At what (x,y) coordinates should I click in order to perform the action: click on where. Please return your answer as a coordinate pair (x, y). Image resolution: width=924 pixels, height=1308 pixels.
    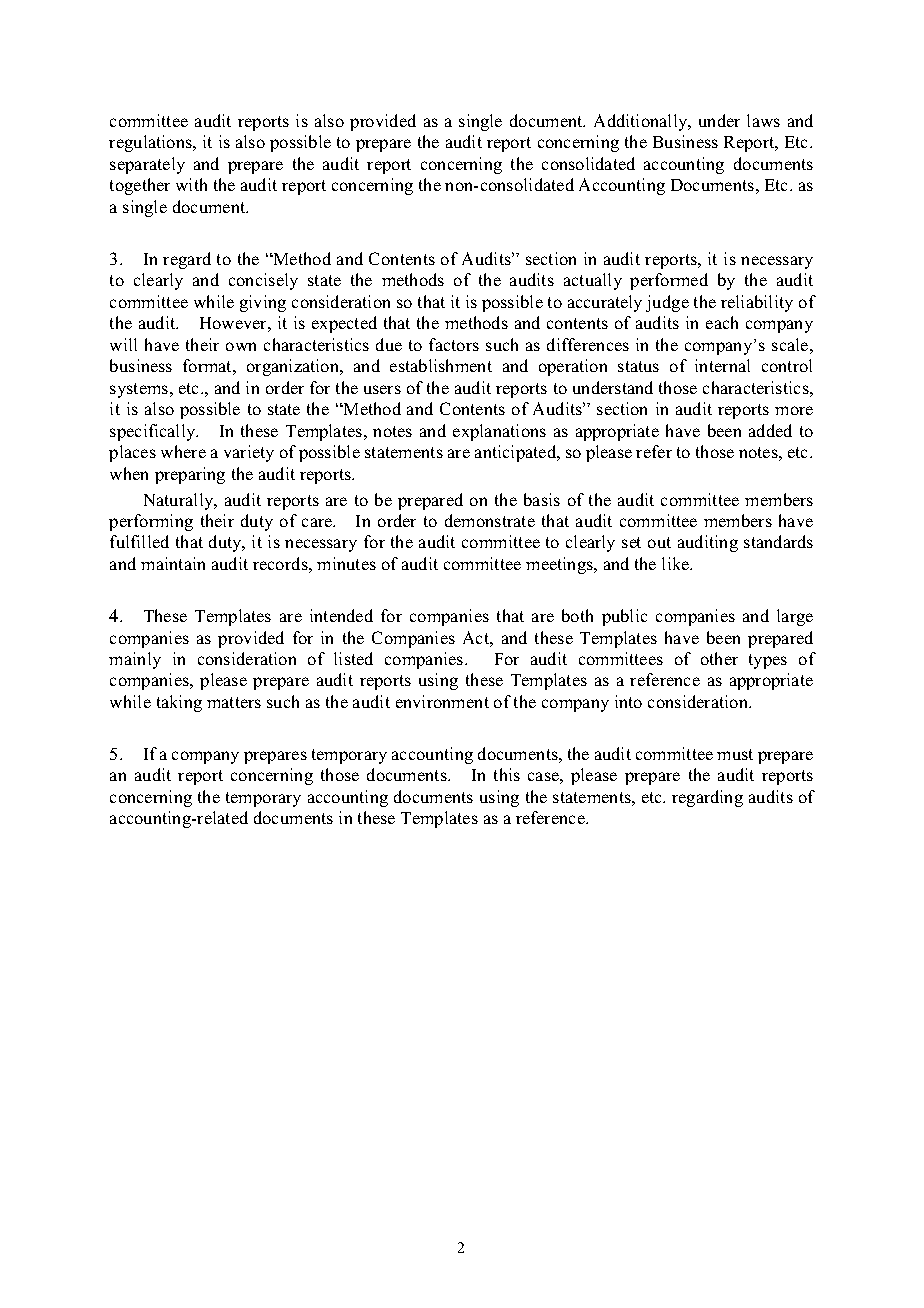
    Looking at the image, I should click on (183, 451).
